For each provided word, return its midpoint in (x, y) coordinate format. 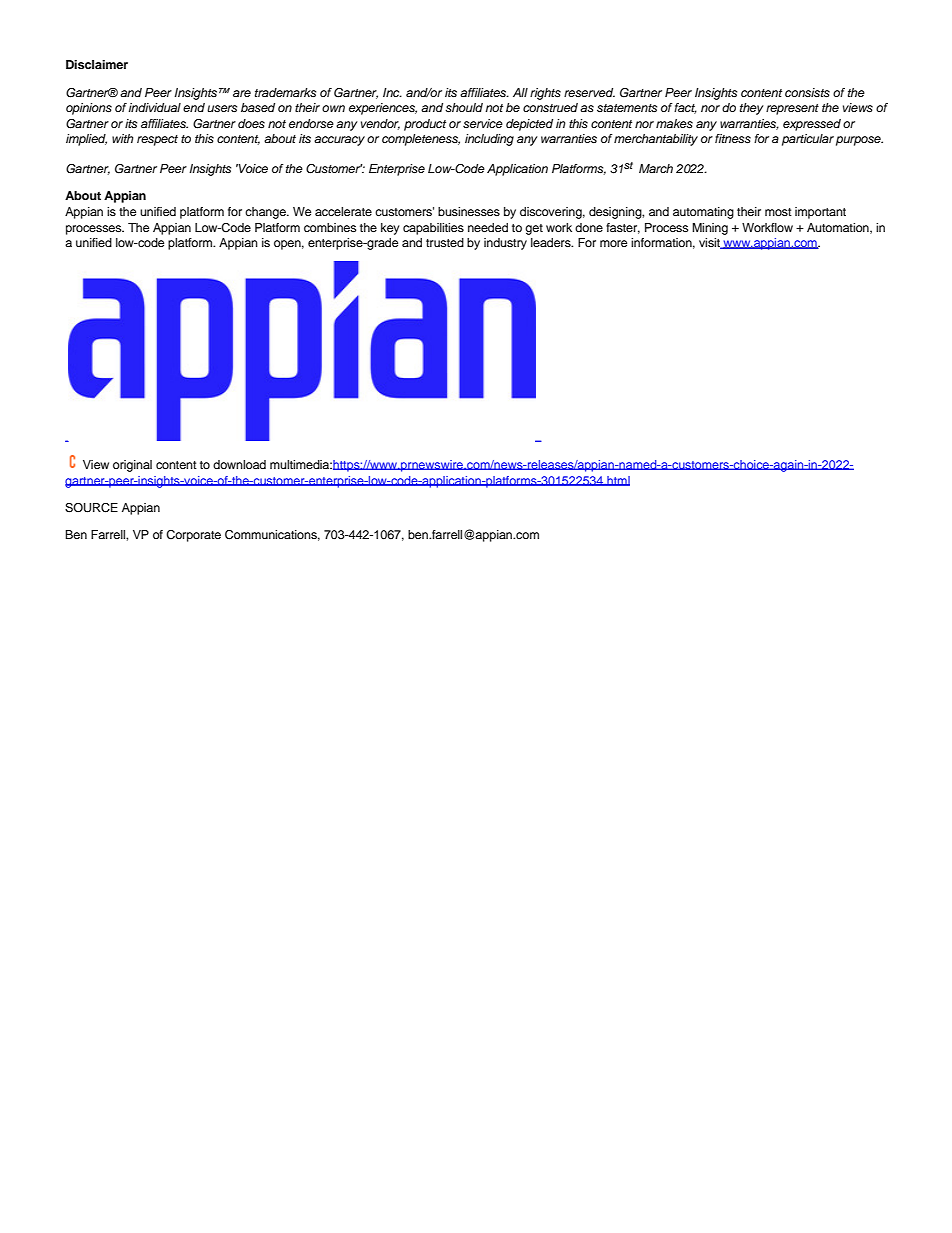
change (266, 213)
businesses (469, 211)
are (242, 93)
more (613, 243)
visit (710, 243)
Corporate (193, 536)
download (239, 464)
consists (807, 92)
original (132, 466)
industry (505, 244)
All (520, 92)
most (778, 212)
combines (330, 227)
